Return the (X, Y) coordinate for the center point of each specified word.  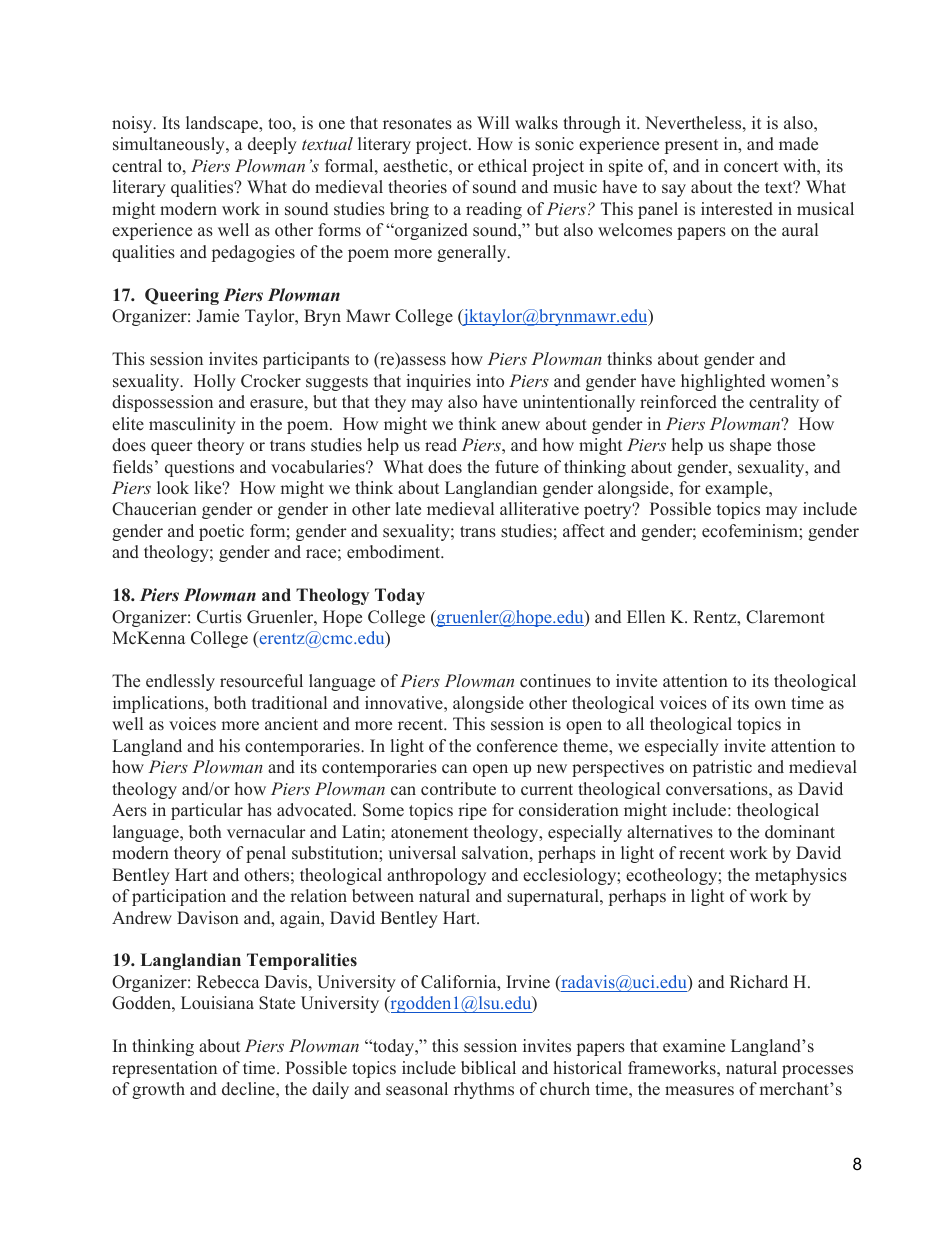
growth (158, 1090)
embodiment (395, 552)
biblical (488, 1068)
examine (694, 1046)
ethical (502, 166)
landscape (223, 124)
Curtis (219, 617)
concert (751, 167)
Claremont (785, 617)
